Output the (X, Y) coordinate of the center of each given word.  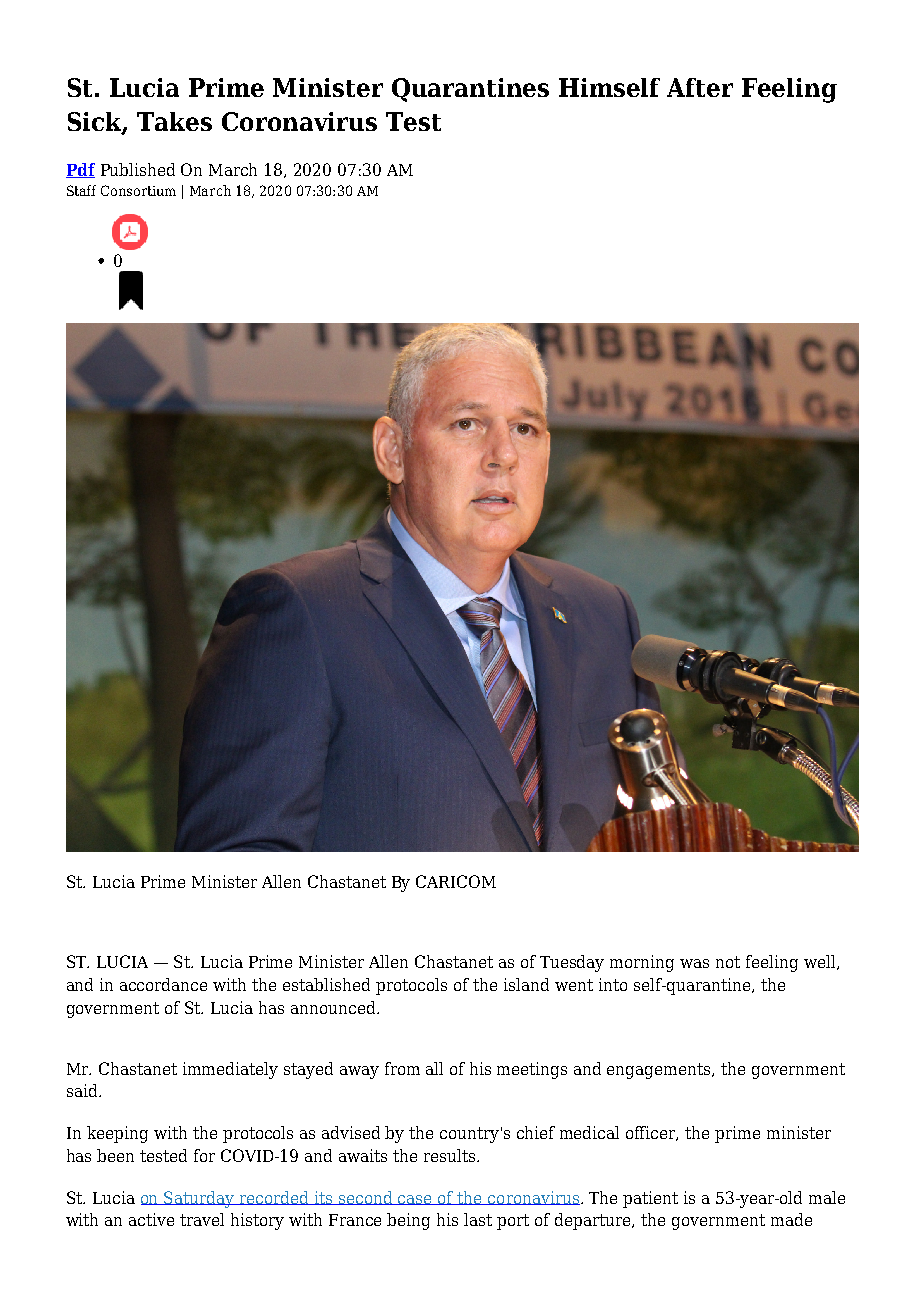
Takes (174, 121)
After (700, 87)
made (791, 1219)
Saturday (200, 1199)
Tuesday (572, 963)
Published (138, 169)
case (416, 1200)
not (728, 962)
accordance (163, 984)
